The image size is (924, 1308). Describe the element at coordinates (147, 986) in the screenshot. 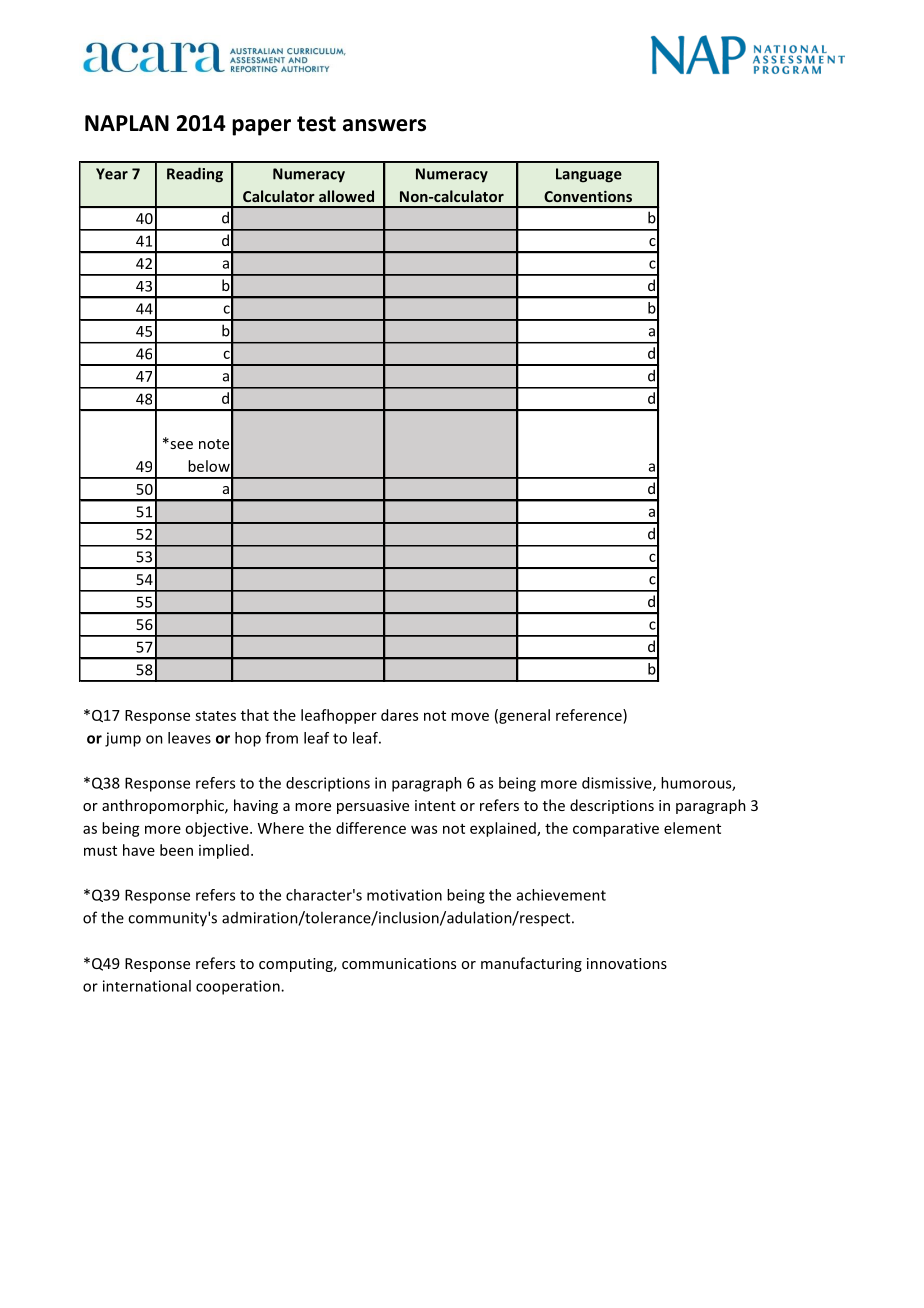

I see `international` at that location.
